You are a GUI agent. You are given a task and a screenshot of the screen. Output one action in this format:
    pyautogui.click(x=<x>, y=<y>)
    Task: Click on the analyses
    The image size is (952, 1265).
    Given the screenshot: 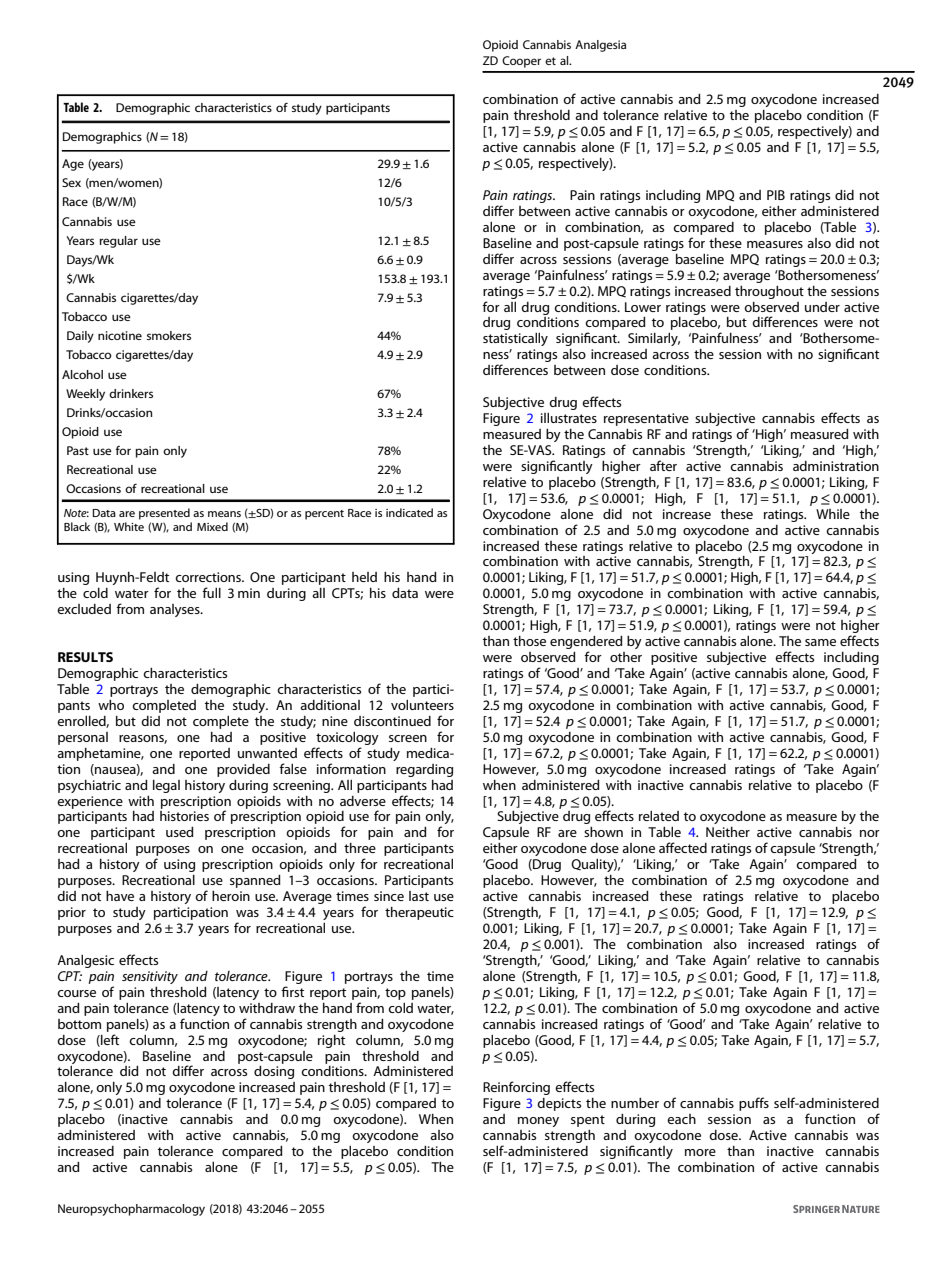 What is the action you would take?
    pyautogui.click(x=176, y=610)
